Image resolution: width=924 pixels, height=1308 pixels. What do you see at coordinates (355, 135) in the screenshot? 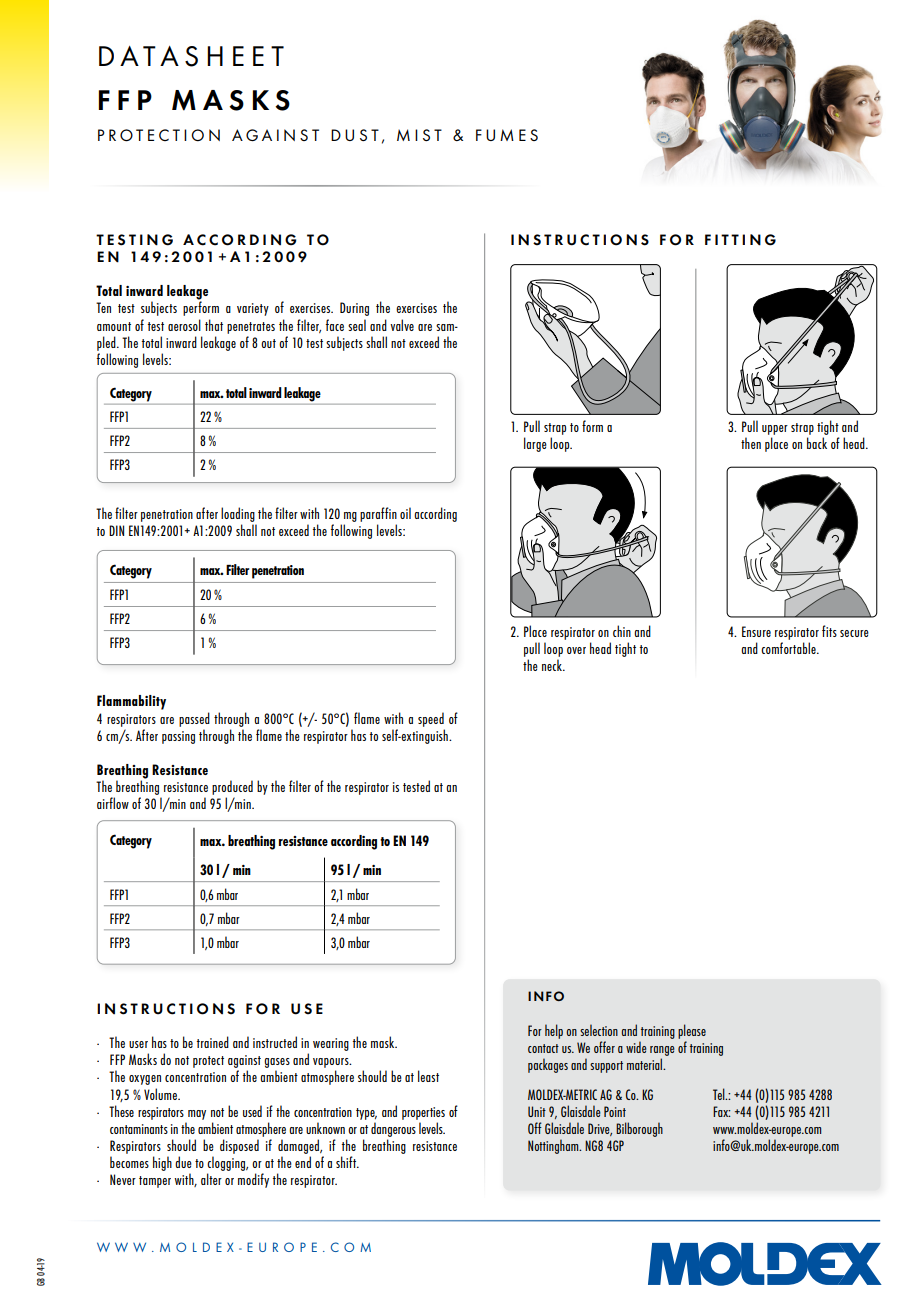
I see `DUST` at bounding box center [355, 135].
